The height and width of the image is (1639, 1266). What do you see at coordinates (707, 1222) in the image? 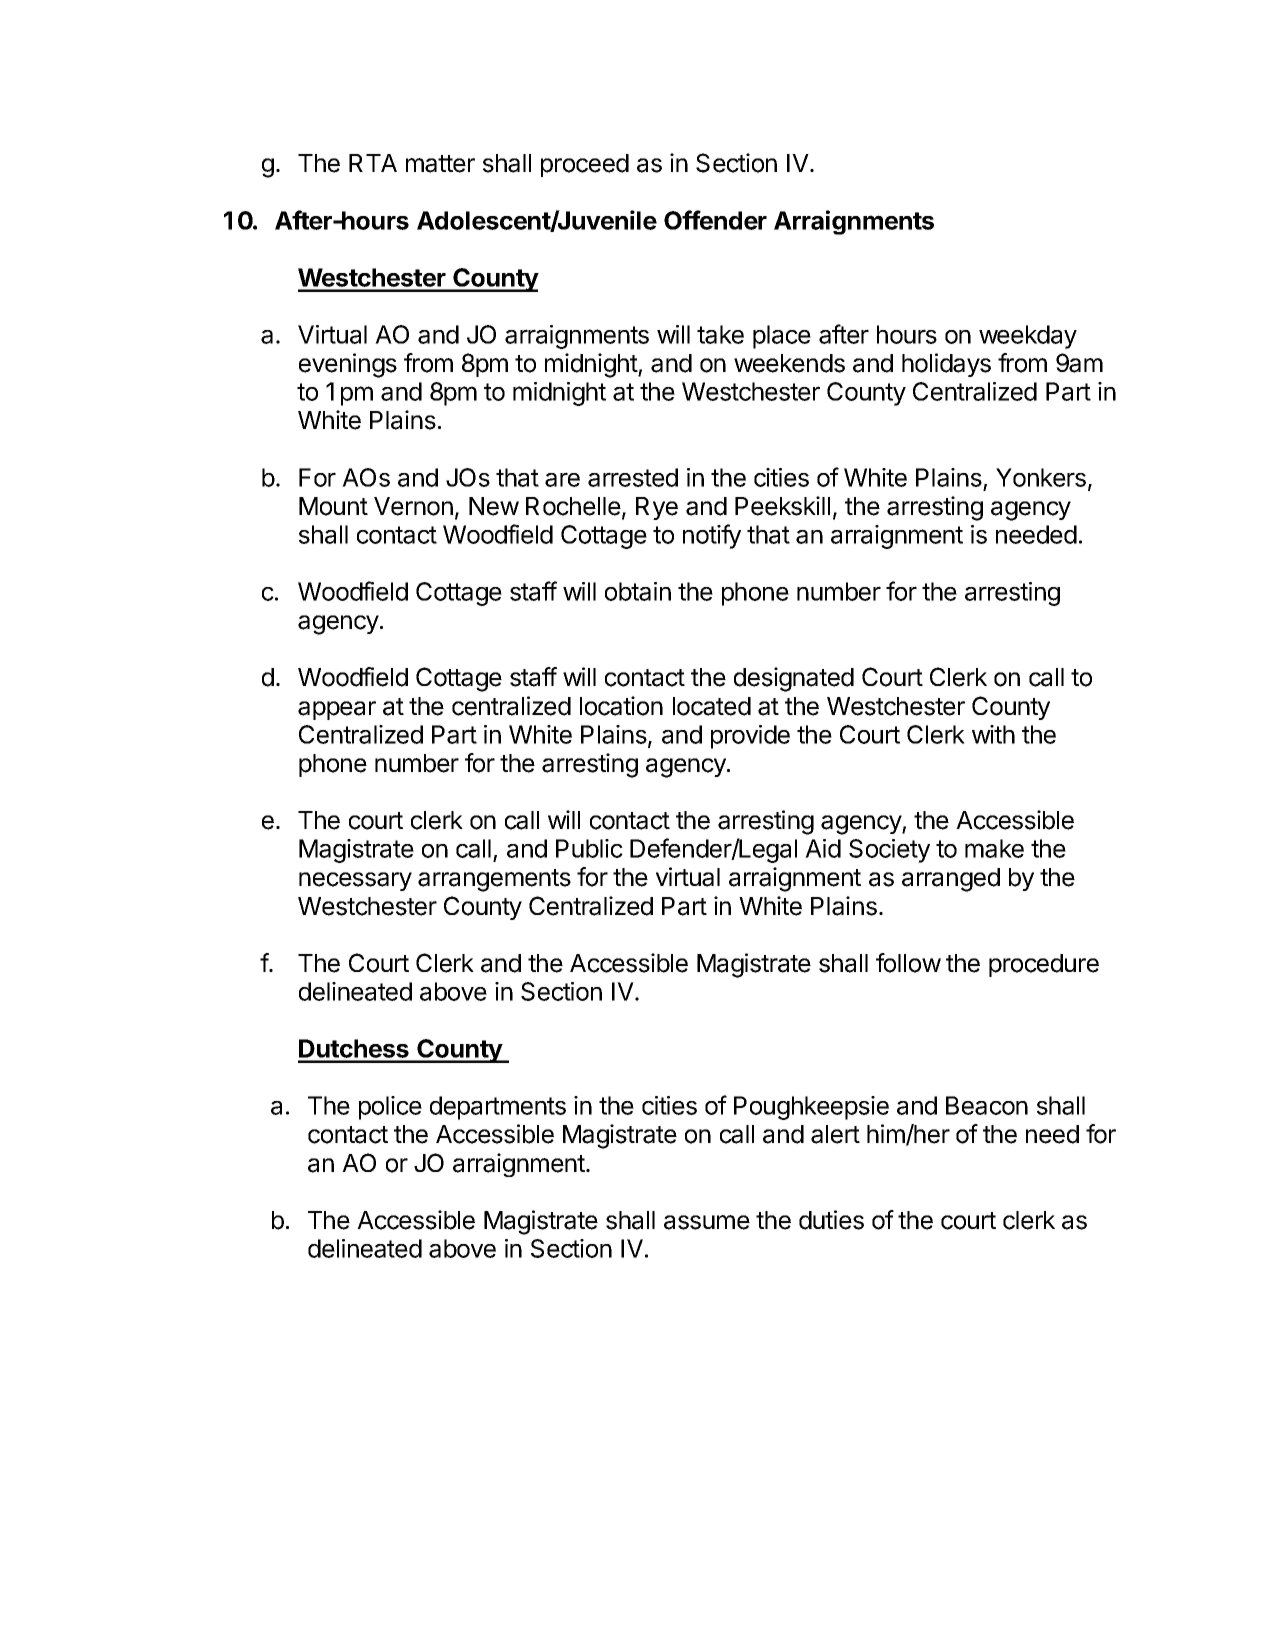
I see `assume` at bounding box center [707, 1222].
